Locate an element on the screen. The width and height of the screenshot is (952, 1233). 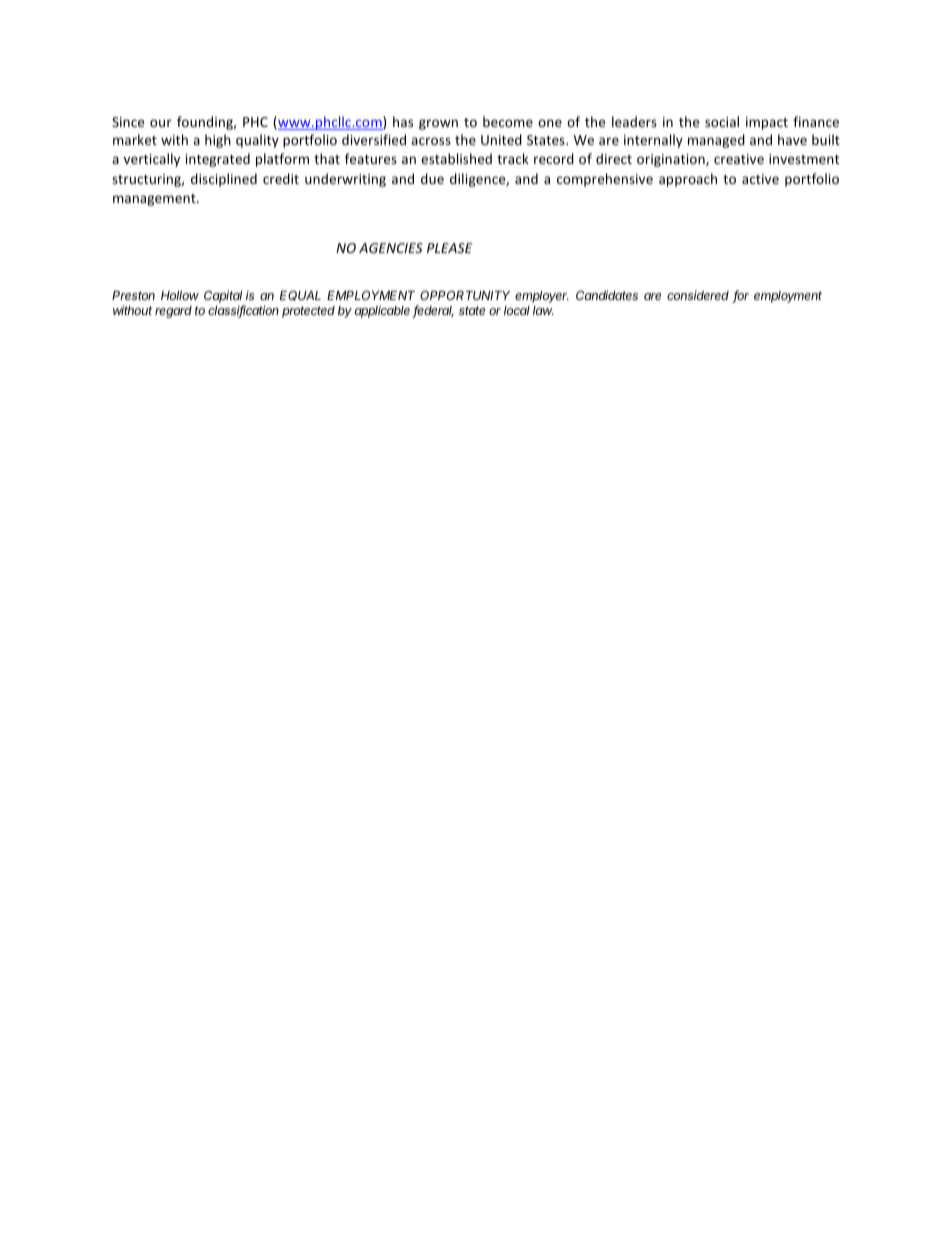
our is located at coordinates (161, 123).
